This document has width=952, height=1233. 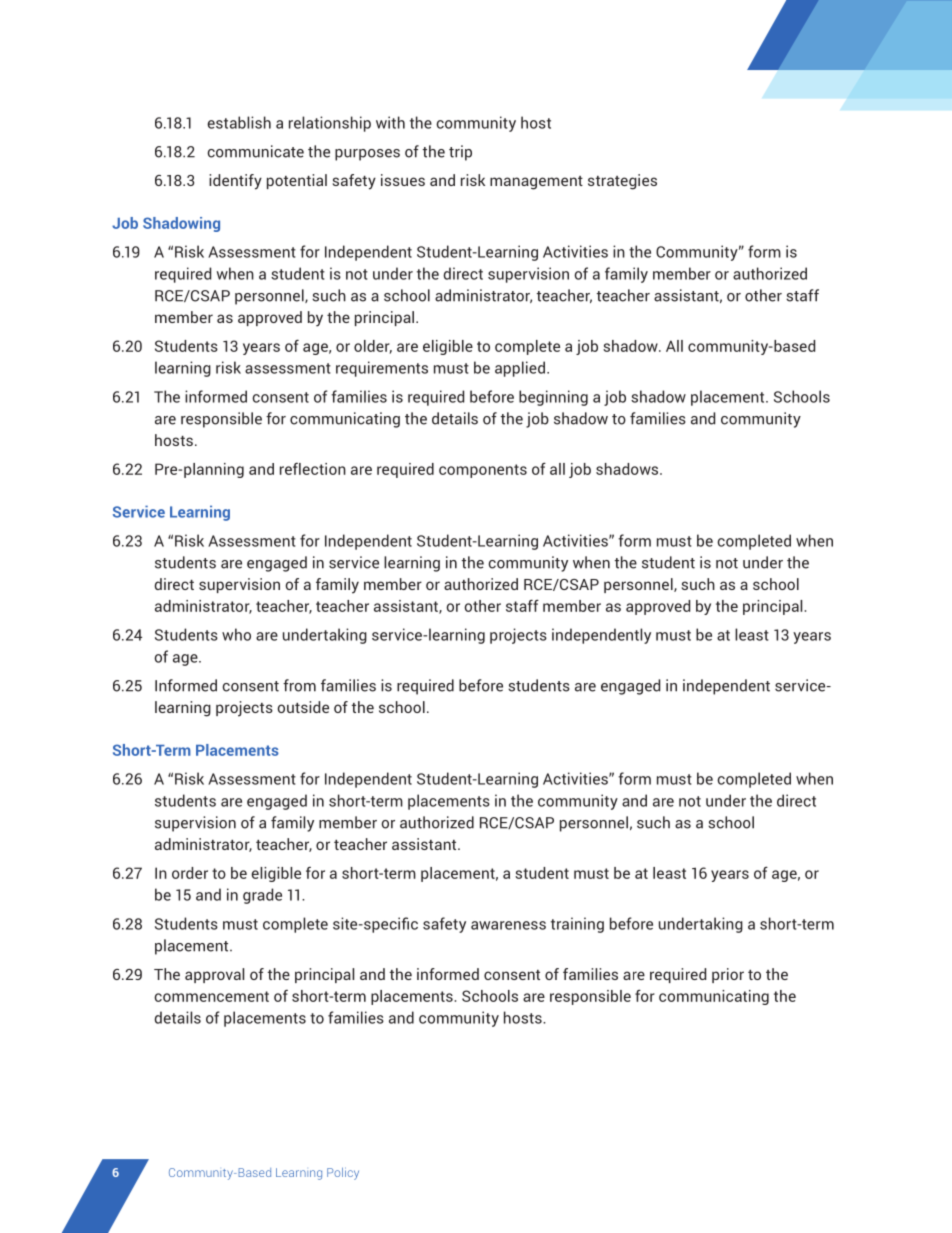 I want to click on components, so click(x=483, y=471).
